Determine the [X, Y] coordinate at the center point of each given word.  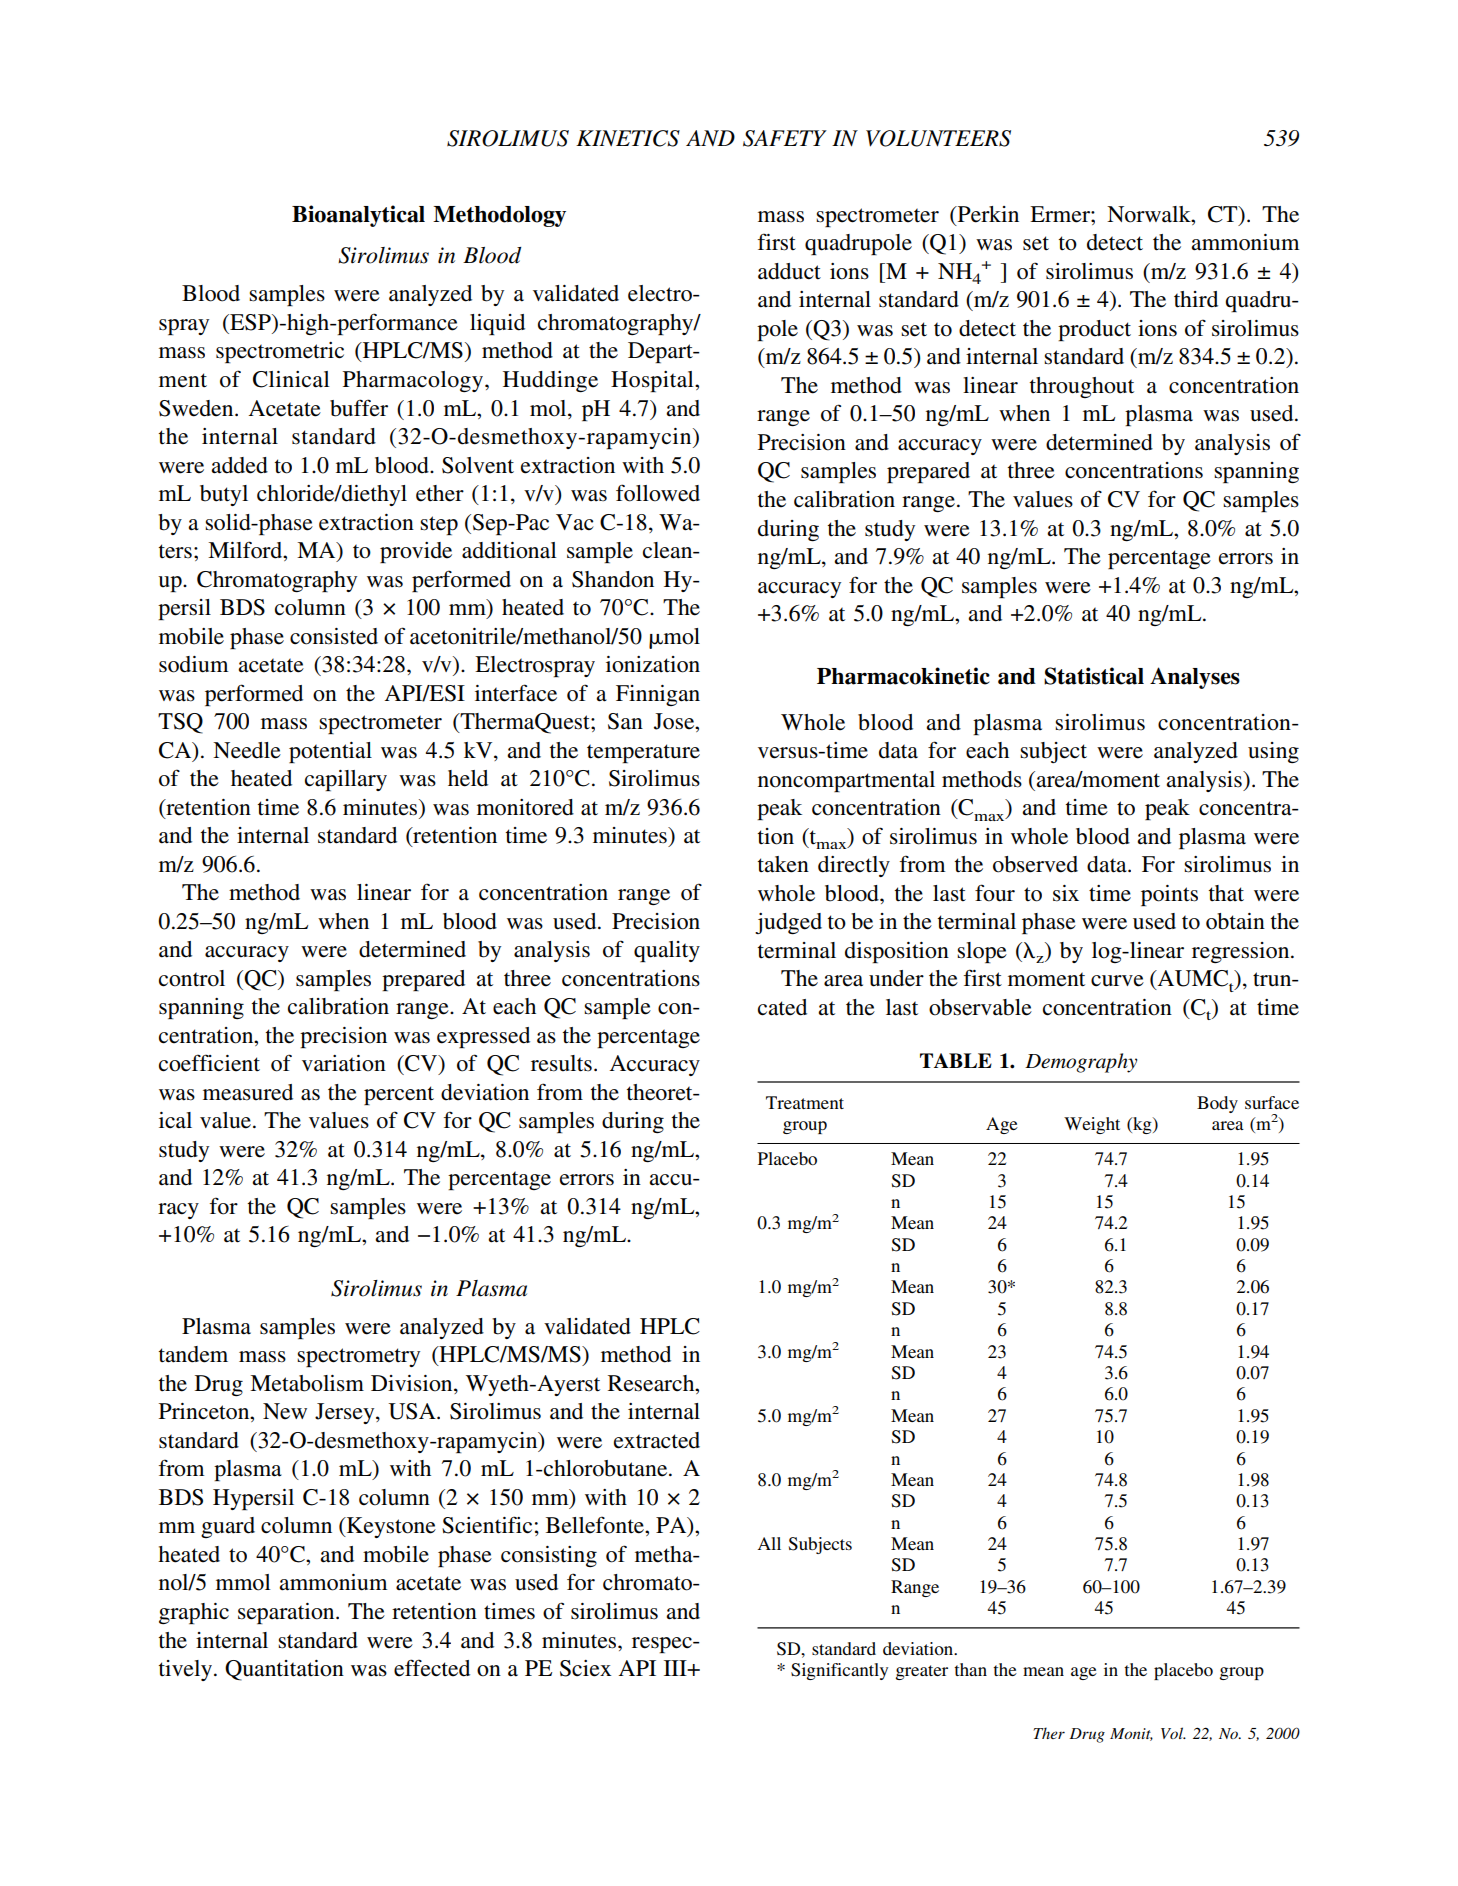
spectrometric [280, 352]
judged [788, 923]
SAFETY [785, 138]
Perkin [987, 215]
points [1169, 895]
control [192, 978]
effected [432, 1668]
